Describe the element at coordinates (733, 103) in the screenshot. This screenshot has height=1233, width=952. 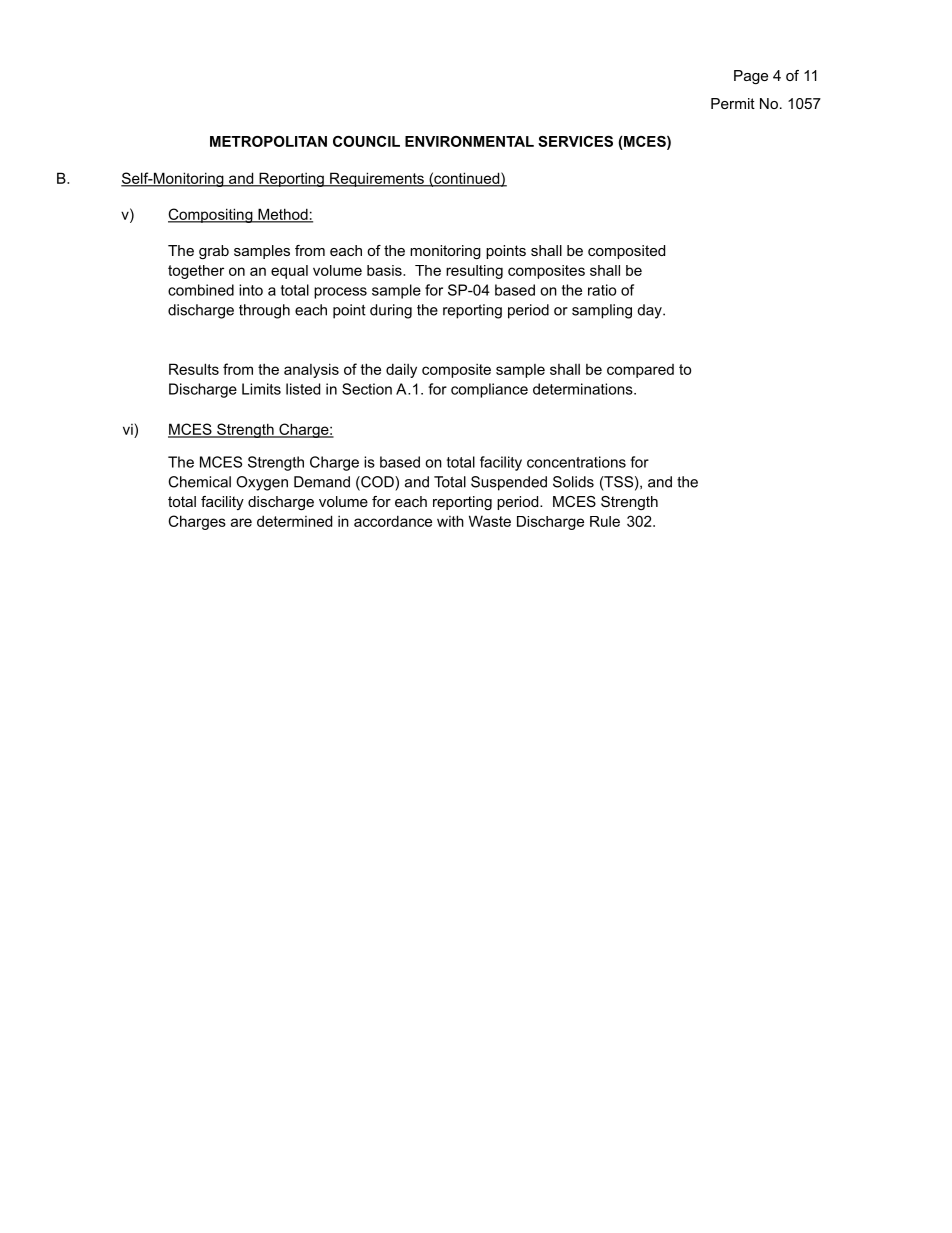
I see `Permit` at that location.
